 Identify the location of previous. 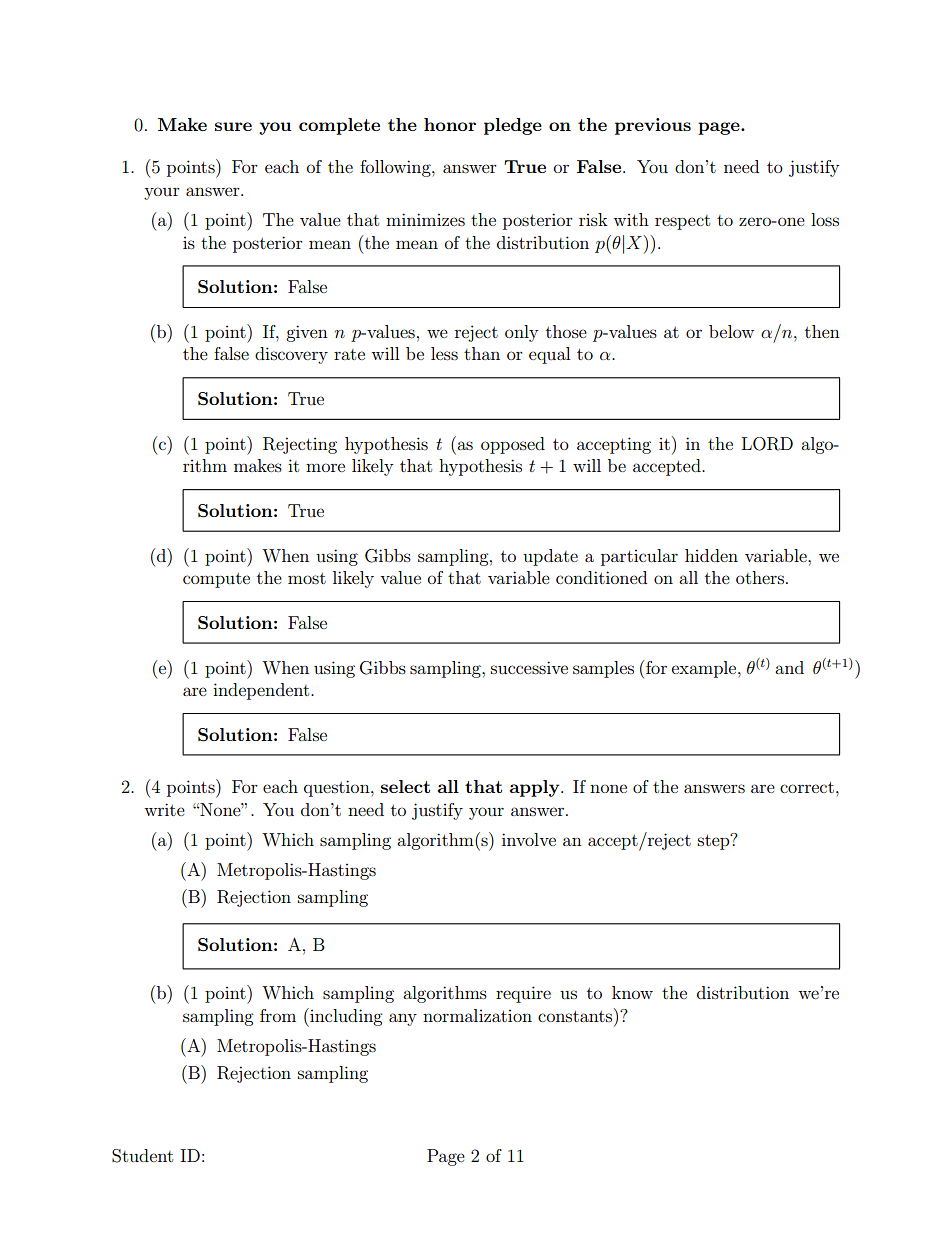
(653, 126).
